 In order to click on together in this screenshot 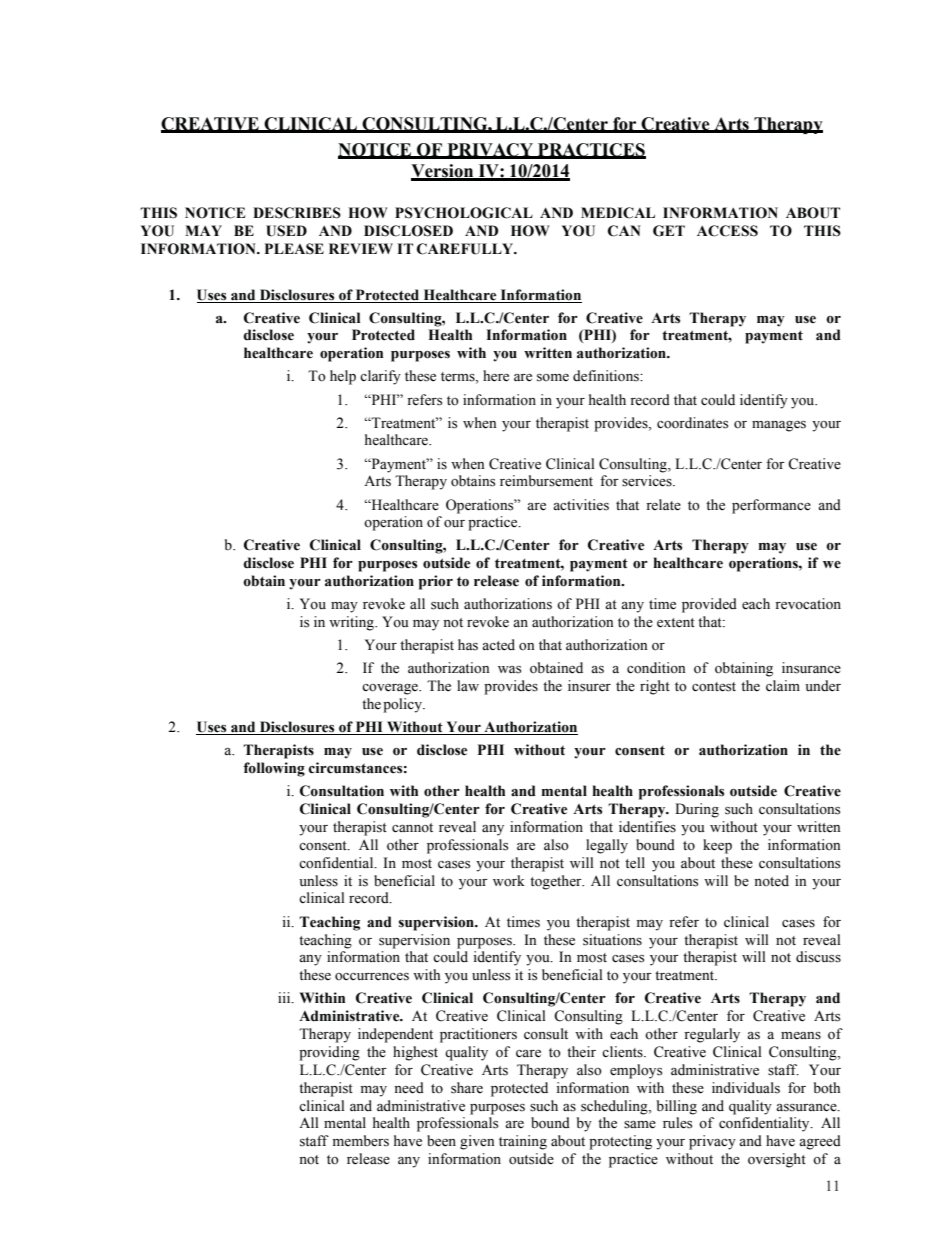, I will do `click(557, 882)`.
